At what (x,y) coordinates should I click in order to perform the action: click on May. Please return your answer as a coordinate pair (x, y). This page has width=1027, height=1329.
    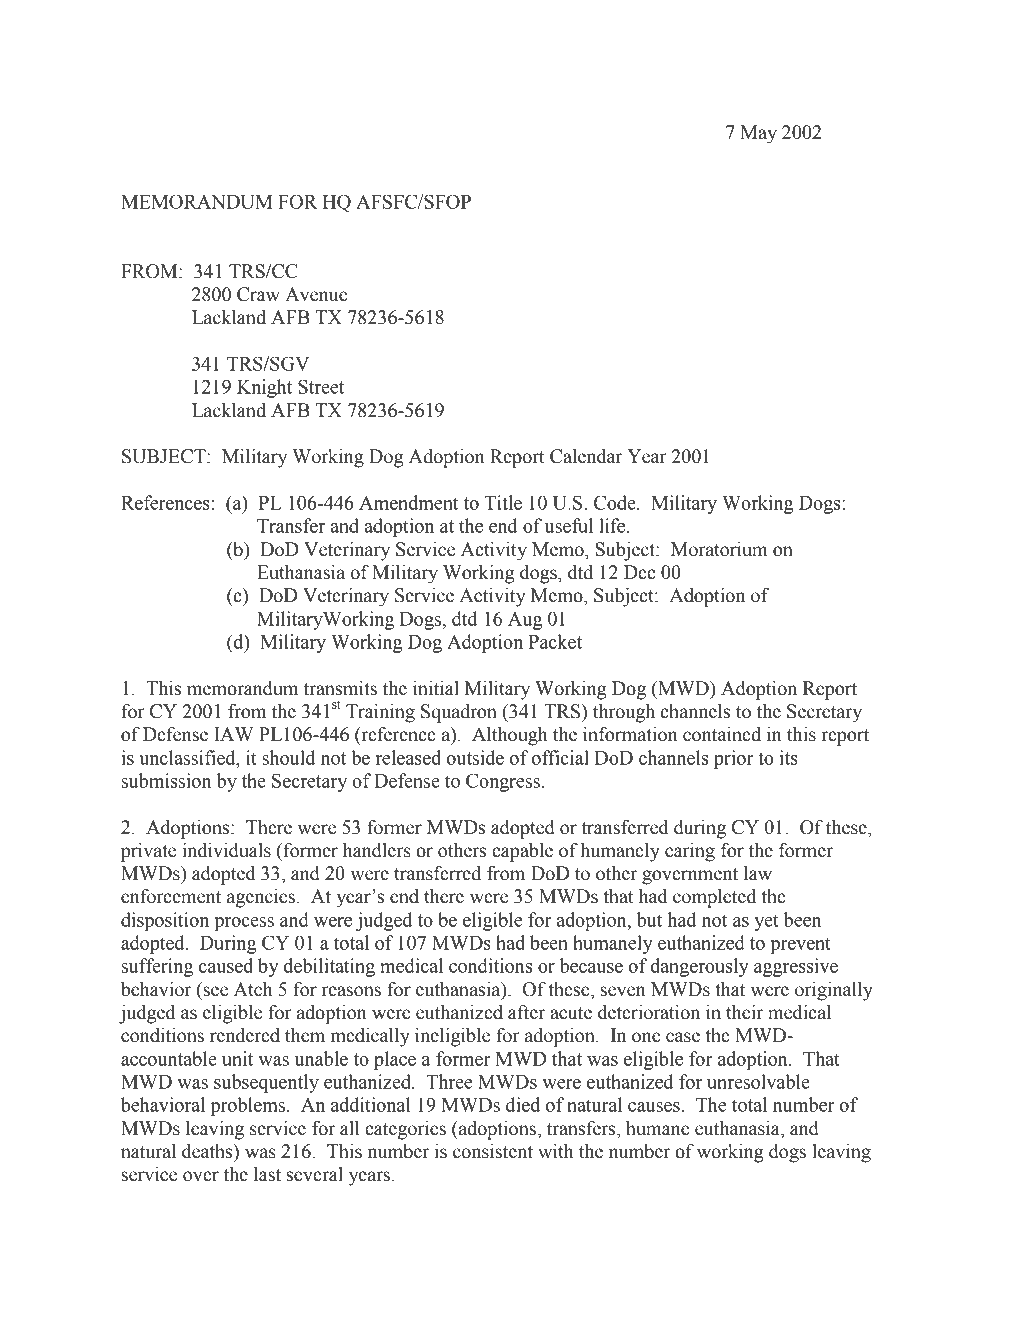
    Looking at the image, I should click on (758, 134).
